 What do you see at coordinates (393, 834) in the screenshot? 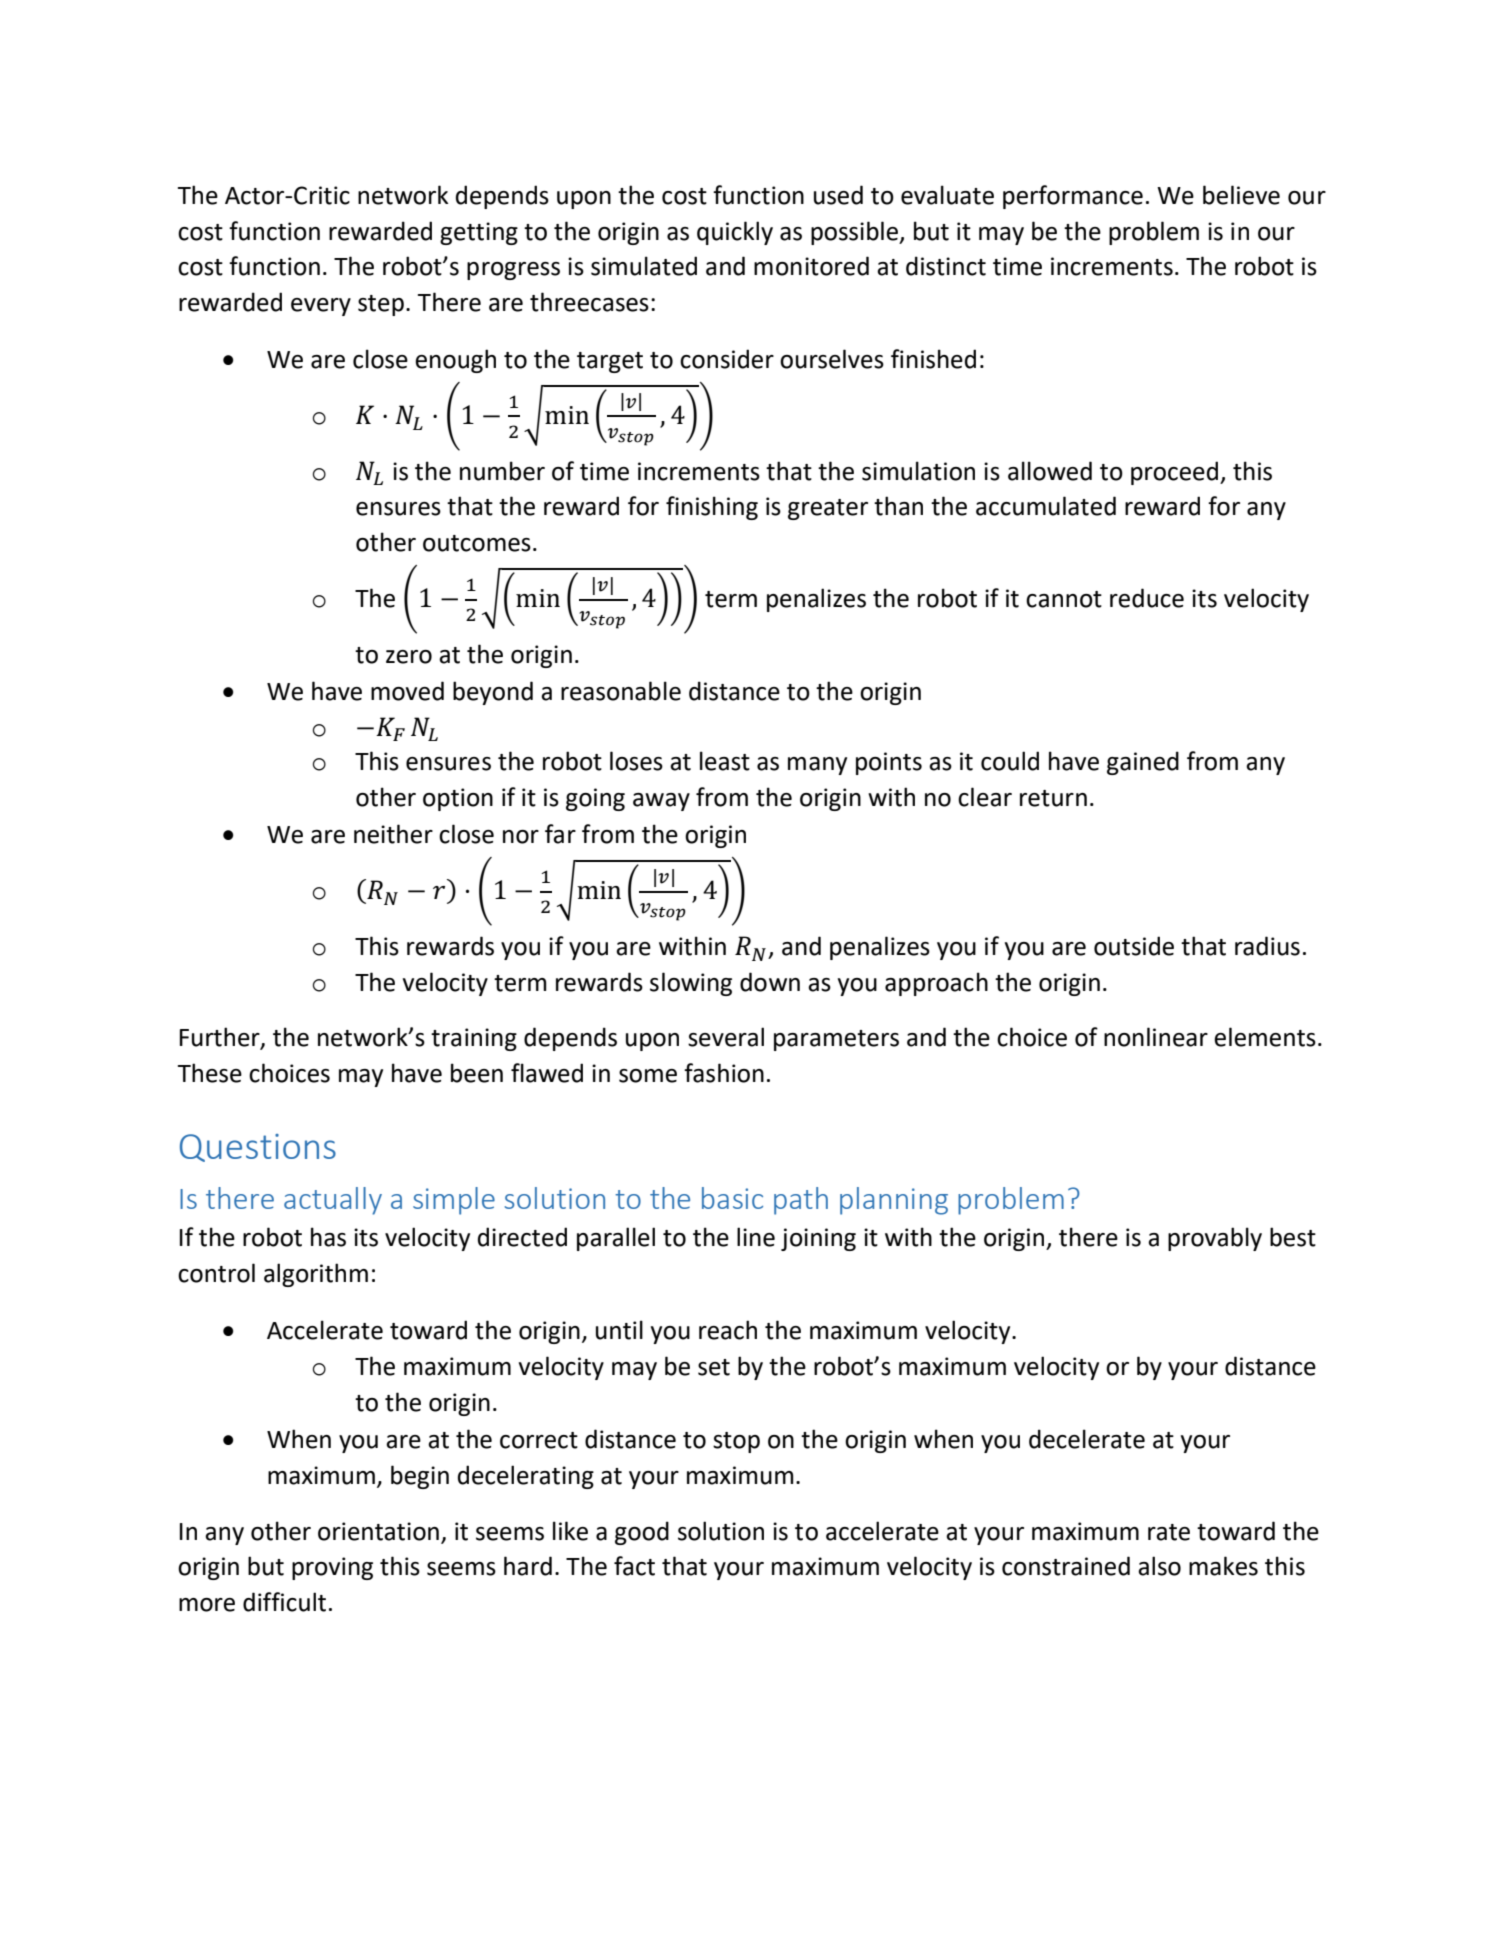
I see `neither` at bounding box center [393, 834].
